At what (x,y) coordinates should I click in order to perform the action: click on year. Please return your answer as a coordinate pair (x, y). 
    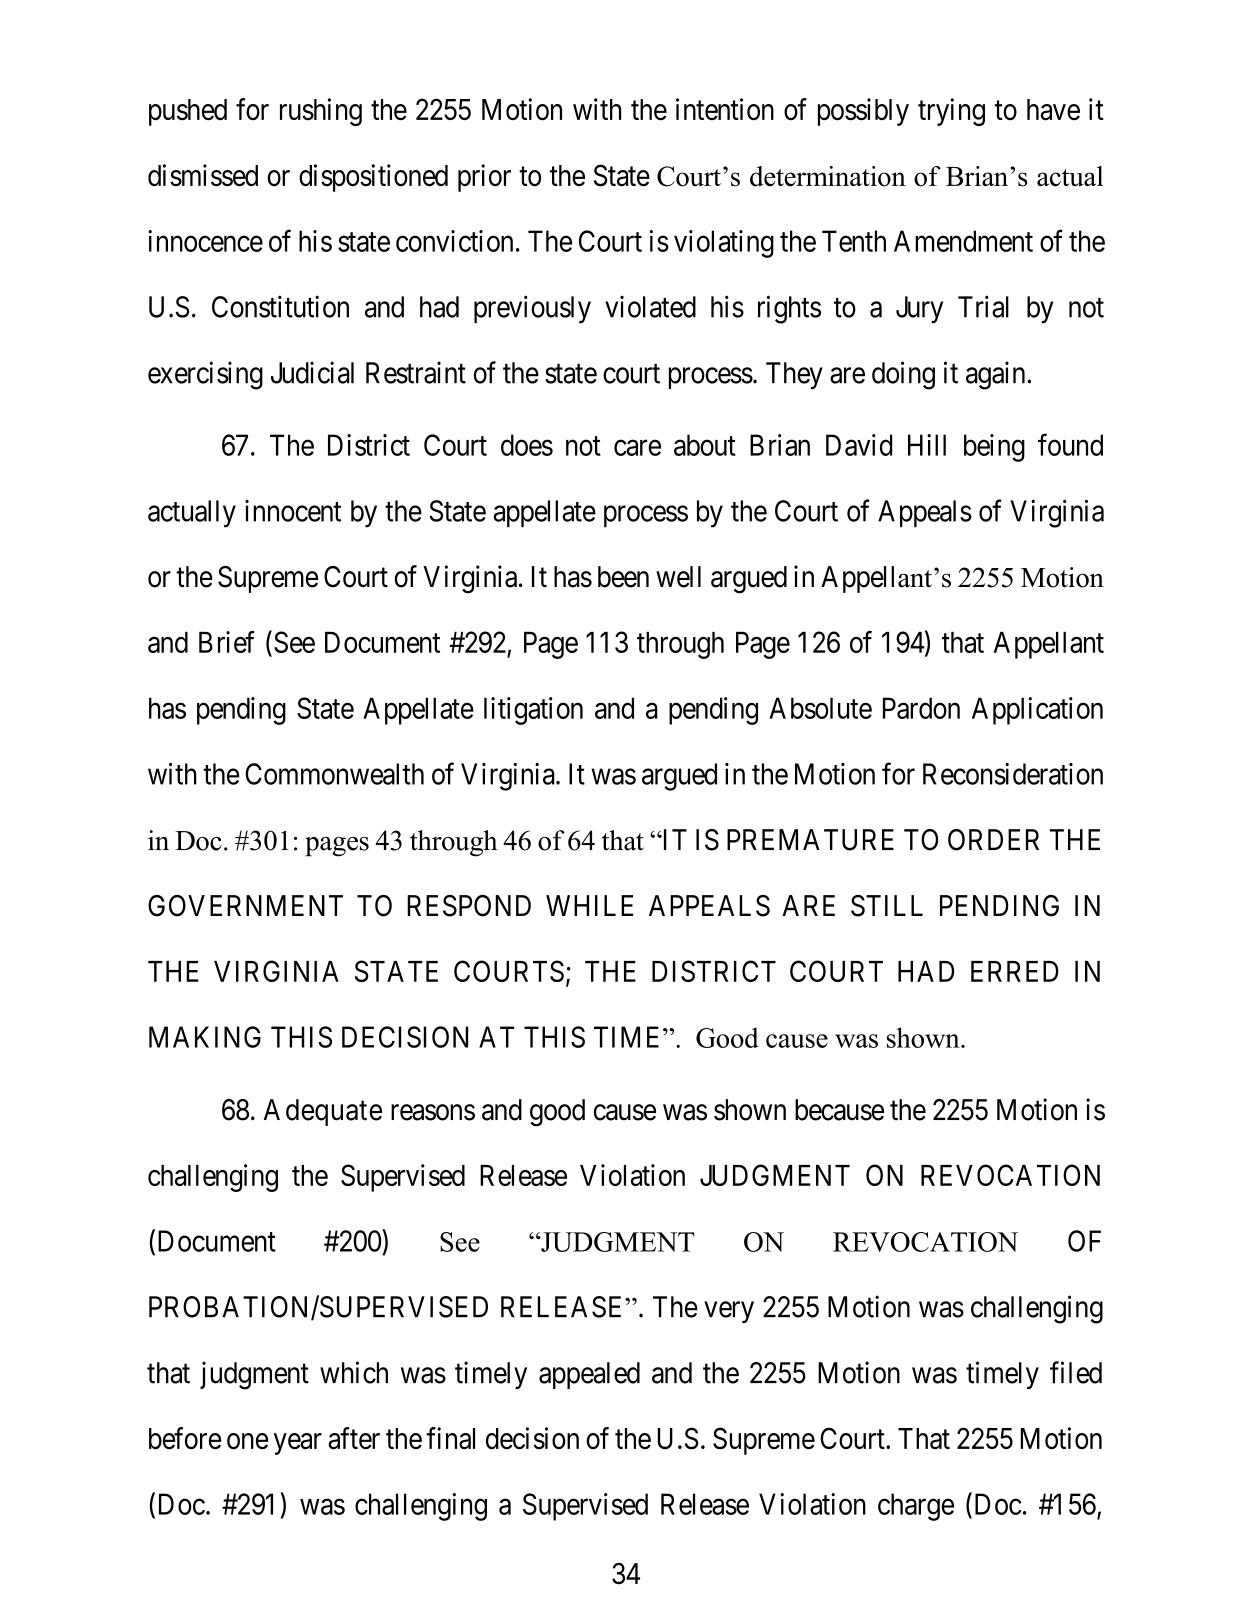
    Looking at the image, I should click on (298, 1444).
